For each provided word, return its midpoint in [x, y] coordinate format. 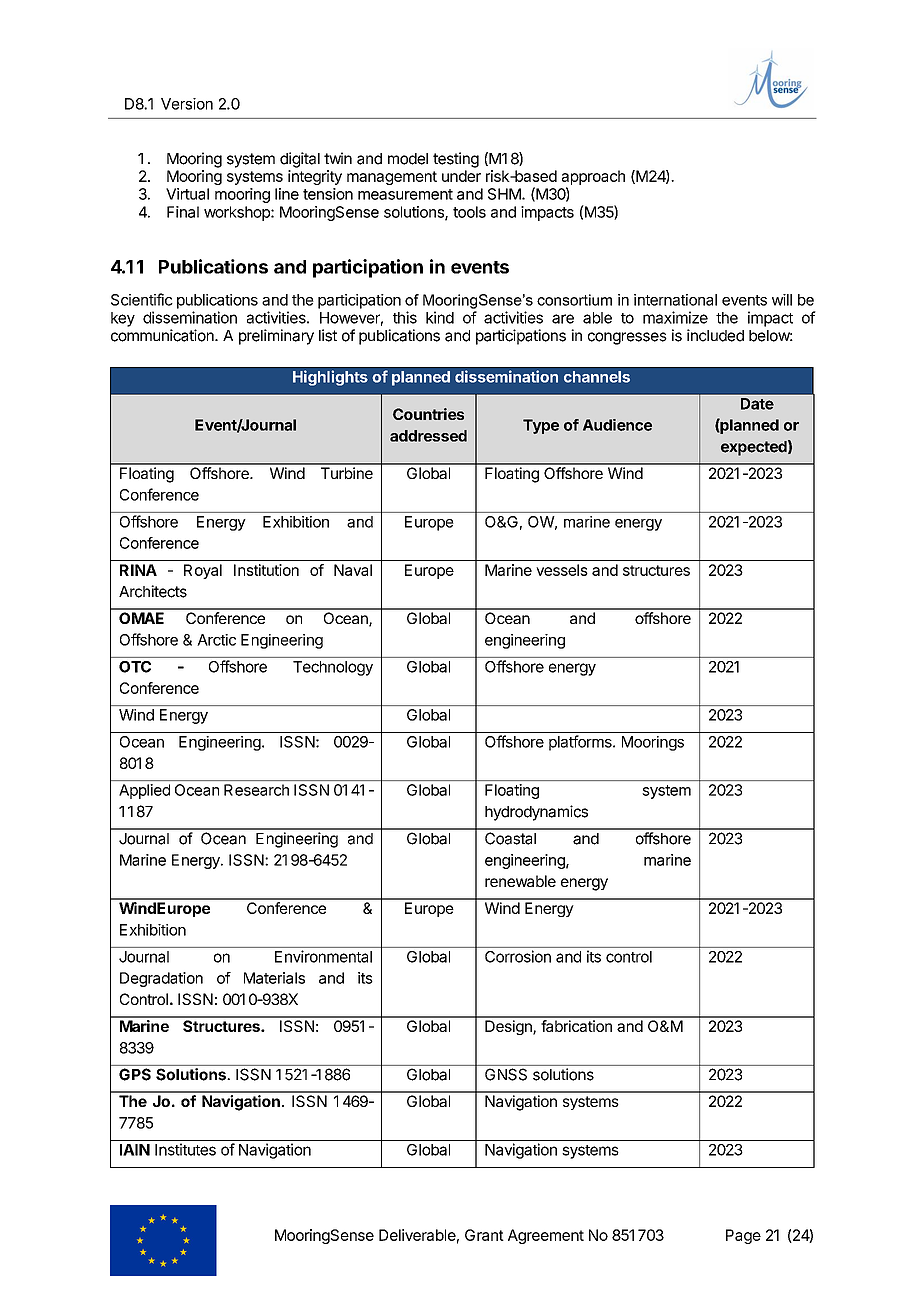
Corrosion [518, 956]
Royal [203, 571]
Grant [484, 1235]
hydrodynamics [536, 813]
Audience [617, 425]
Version [187, 104]
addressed [428, 436]
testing [456, 160]
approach [593, 177]
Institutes [185, 1149]
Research [256, 790]
